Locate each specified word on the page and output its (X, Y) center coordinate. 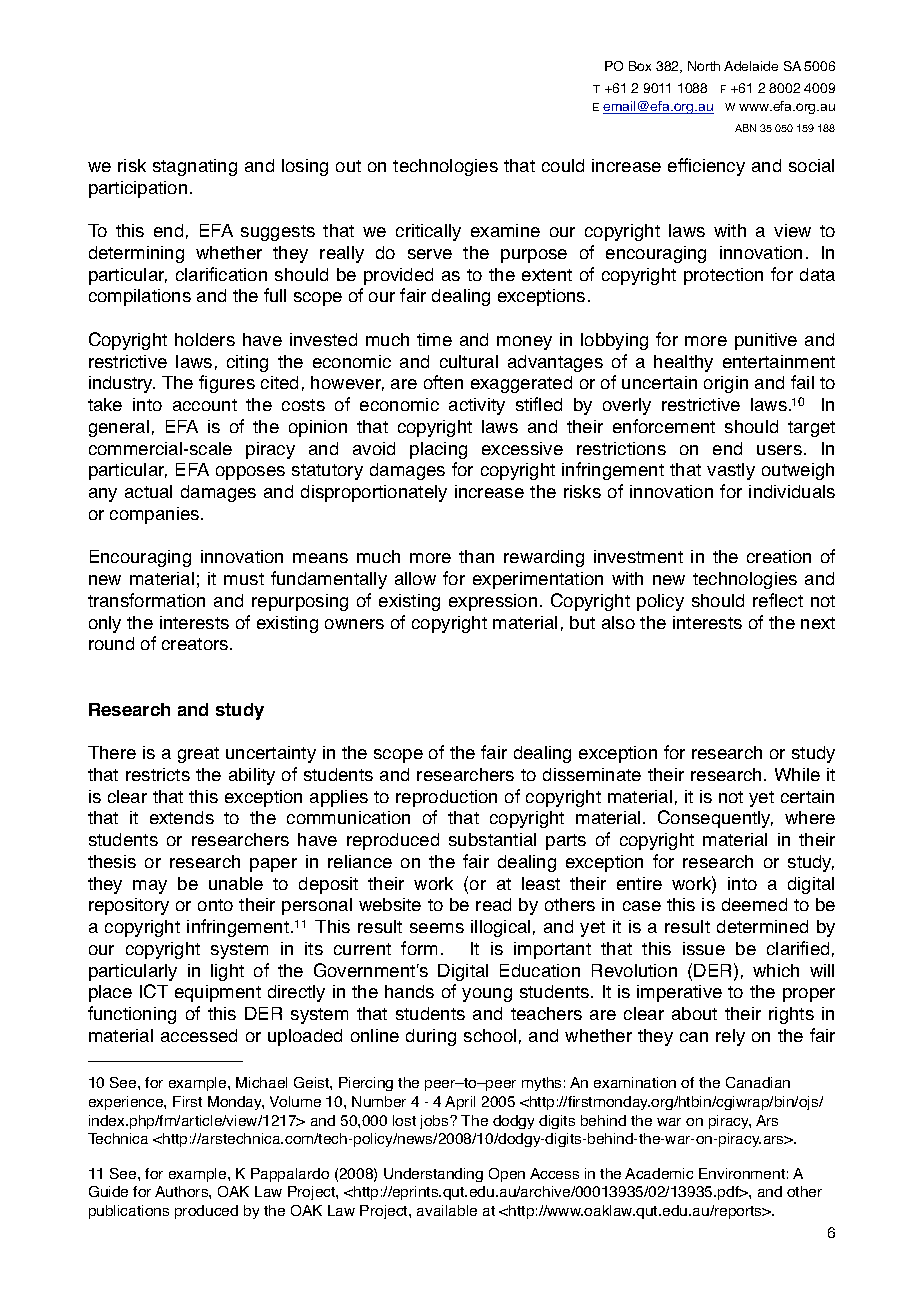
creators (196, 644)
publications (129, 1212)
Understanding (433, 1175)
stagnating (195, 167)
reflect (778, 600)
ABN (745, 128)
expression (493, 602)
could (563, 165)
